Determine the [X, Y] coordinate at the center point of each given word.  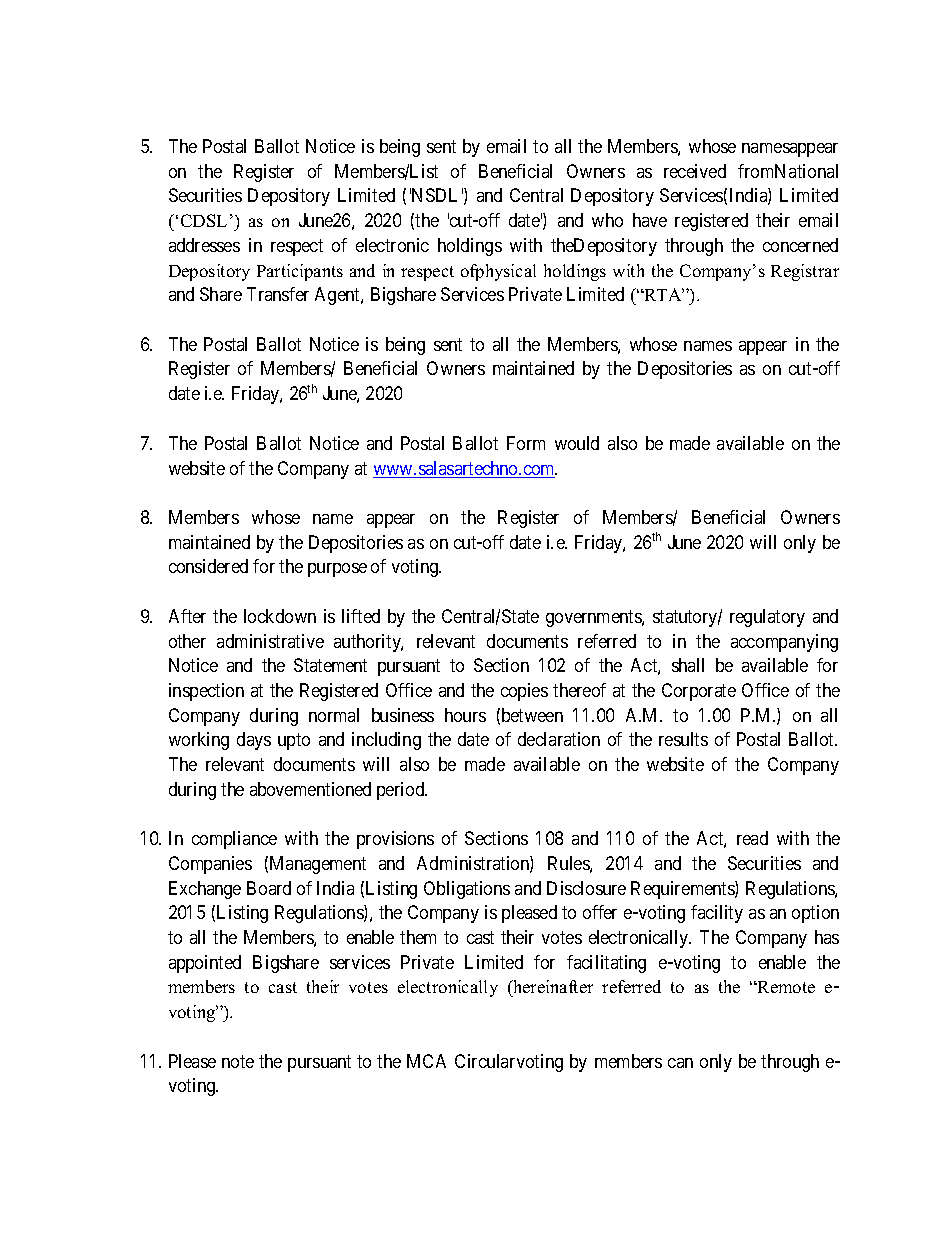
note [238, 1061]
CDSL [204, 220]
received [695, 171]
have [650, 220]
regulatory [767, 618]
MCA [426, 1061]
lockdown [280, 616]
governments [594, 618]
